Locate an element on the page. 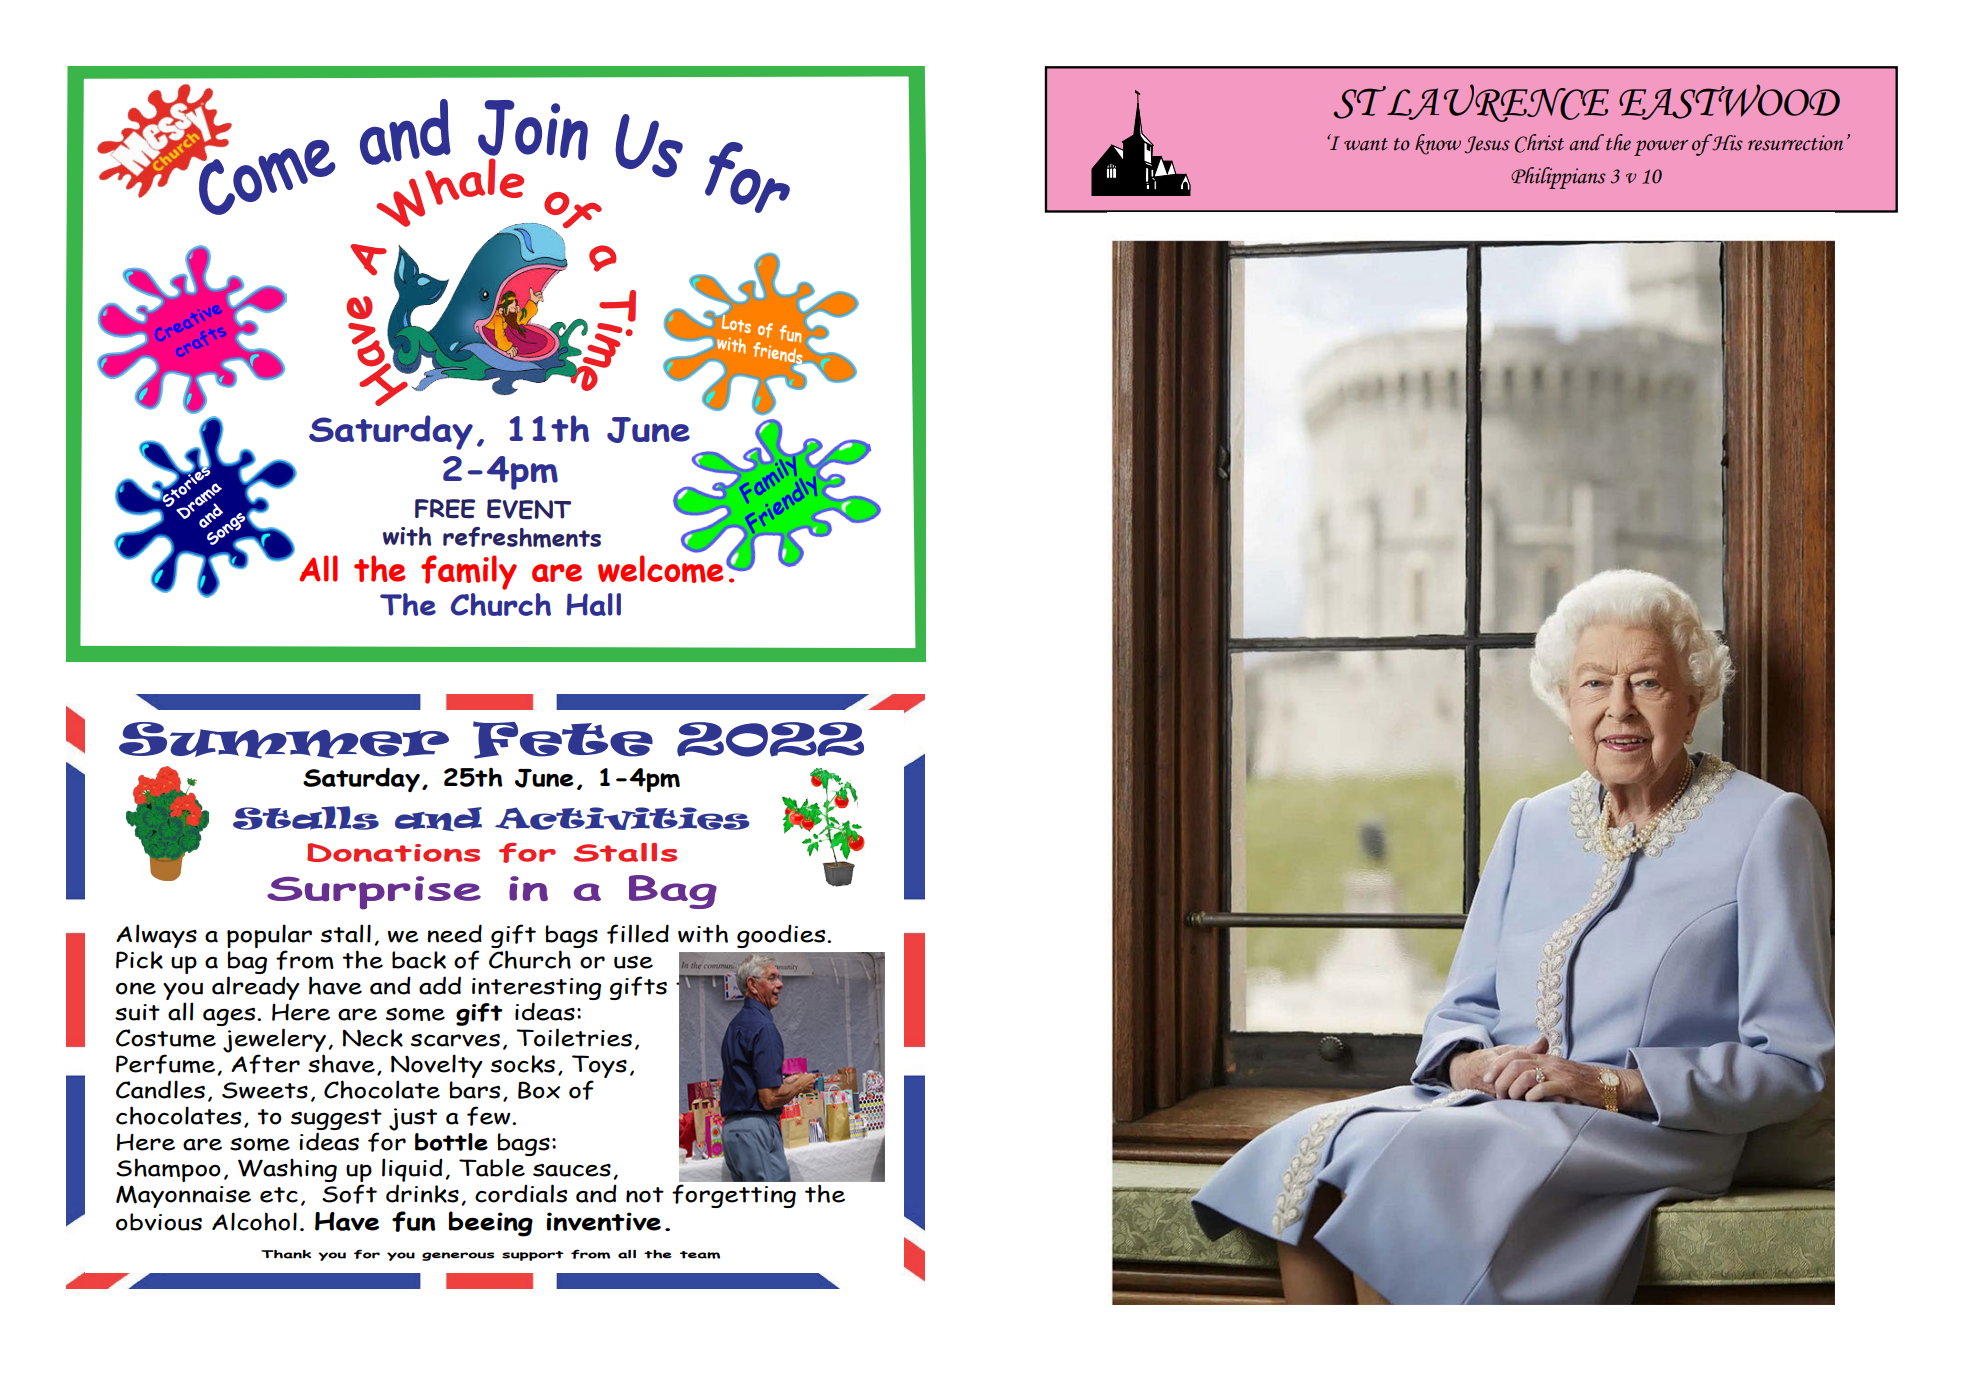  know is located at coordinates (1438, 144).
